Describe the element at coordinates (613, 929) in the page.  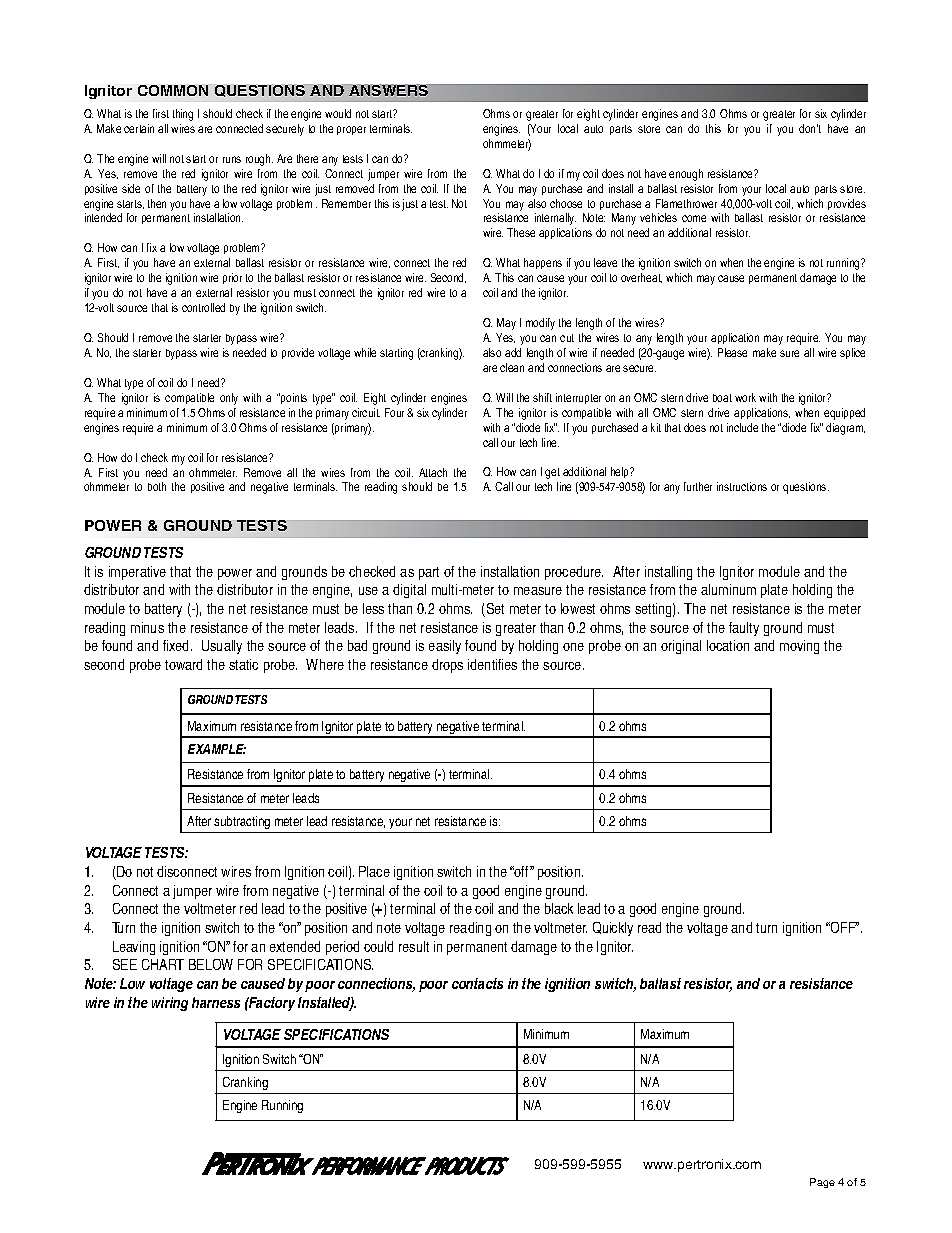
I see `Quickly` at that location.
